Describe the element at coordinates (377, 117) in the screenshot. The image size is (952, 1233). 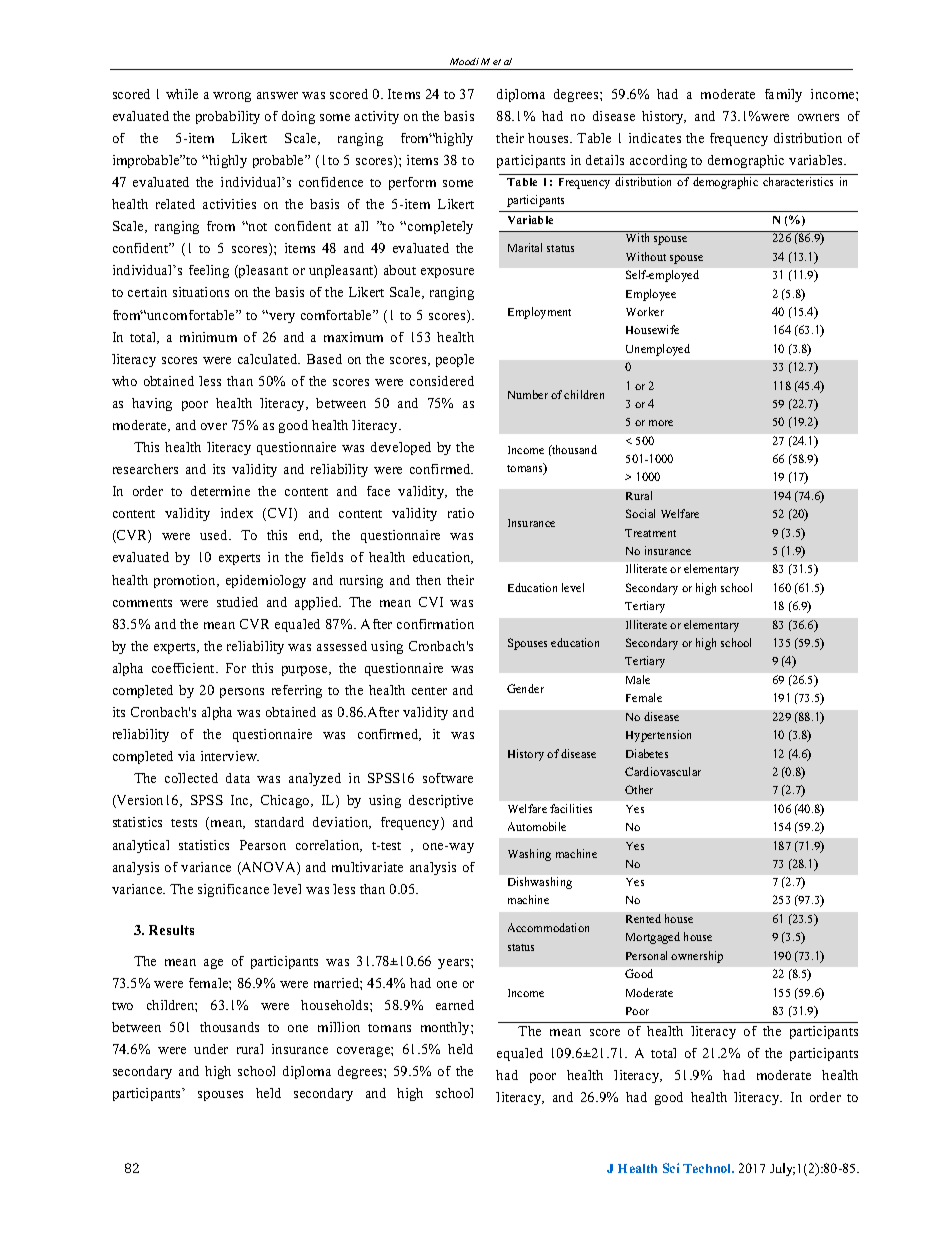
I see `activity` at that location.
